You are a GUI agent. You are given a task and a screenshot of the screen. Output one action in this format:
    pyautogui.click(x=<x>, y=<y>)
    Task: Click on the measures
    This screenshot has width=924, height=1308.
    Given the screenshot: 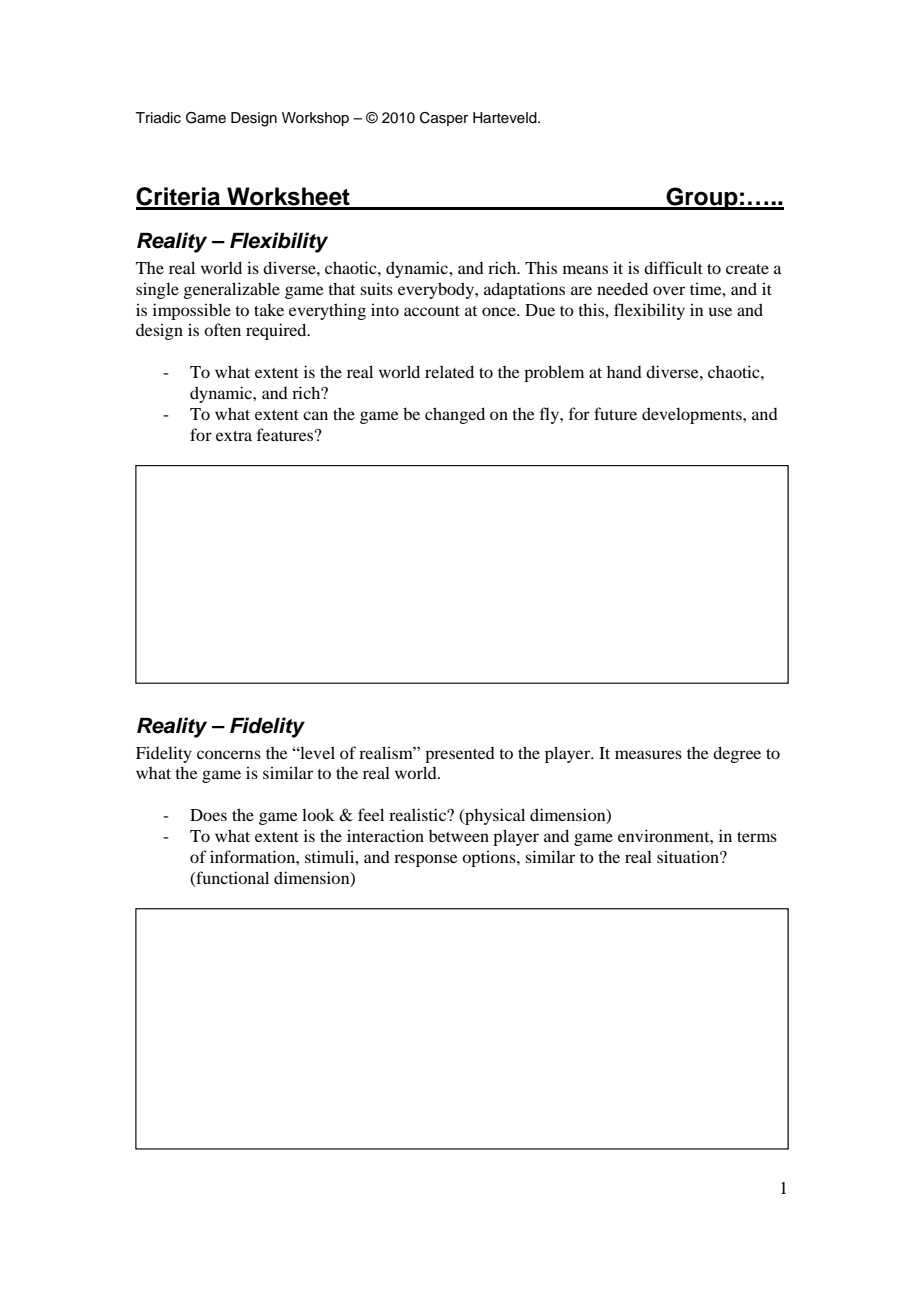 What is the action you would take?
    pyautogui.click(x=648, y=754)
